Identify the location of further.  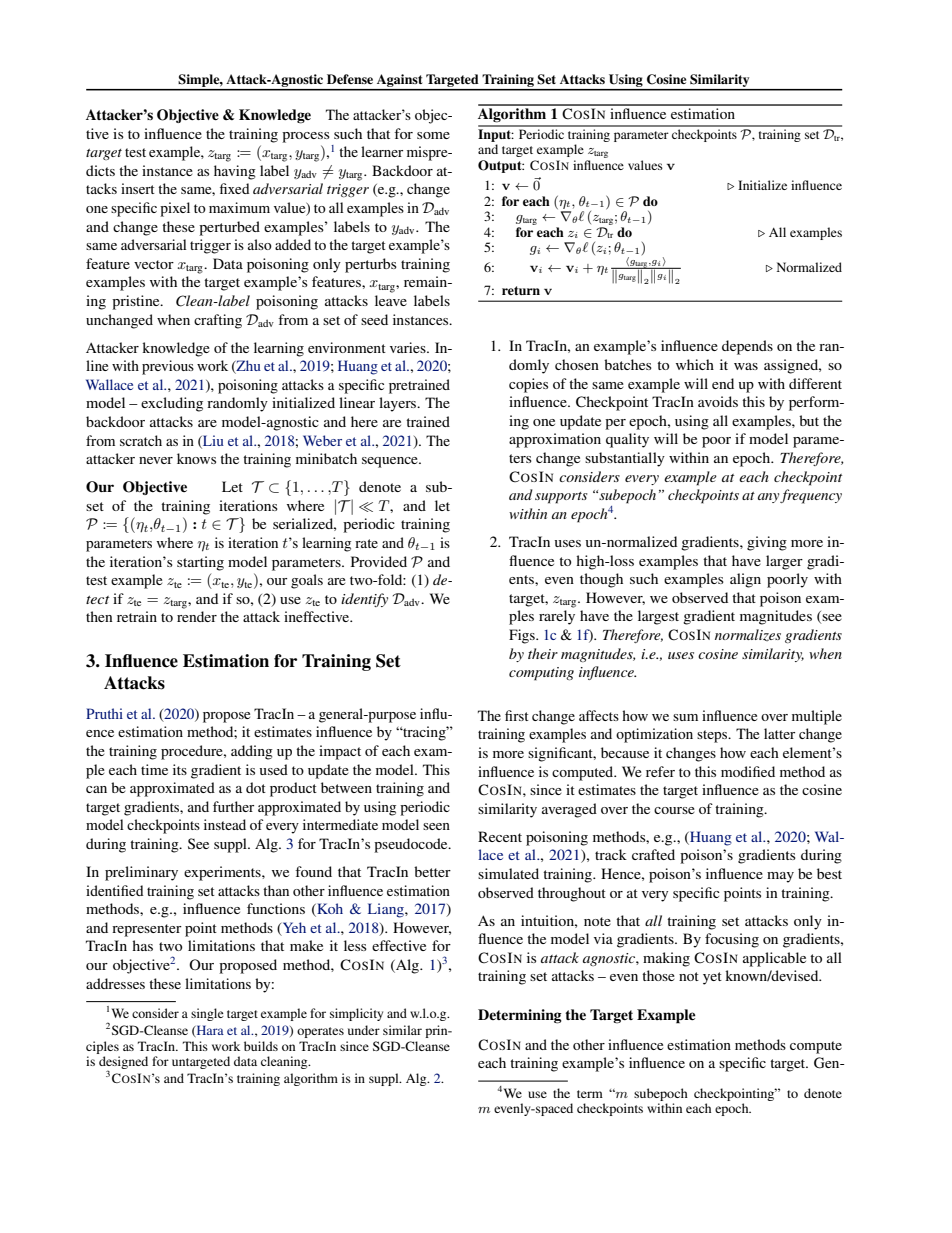
(233, 806).
